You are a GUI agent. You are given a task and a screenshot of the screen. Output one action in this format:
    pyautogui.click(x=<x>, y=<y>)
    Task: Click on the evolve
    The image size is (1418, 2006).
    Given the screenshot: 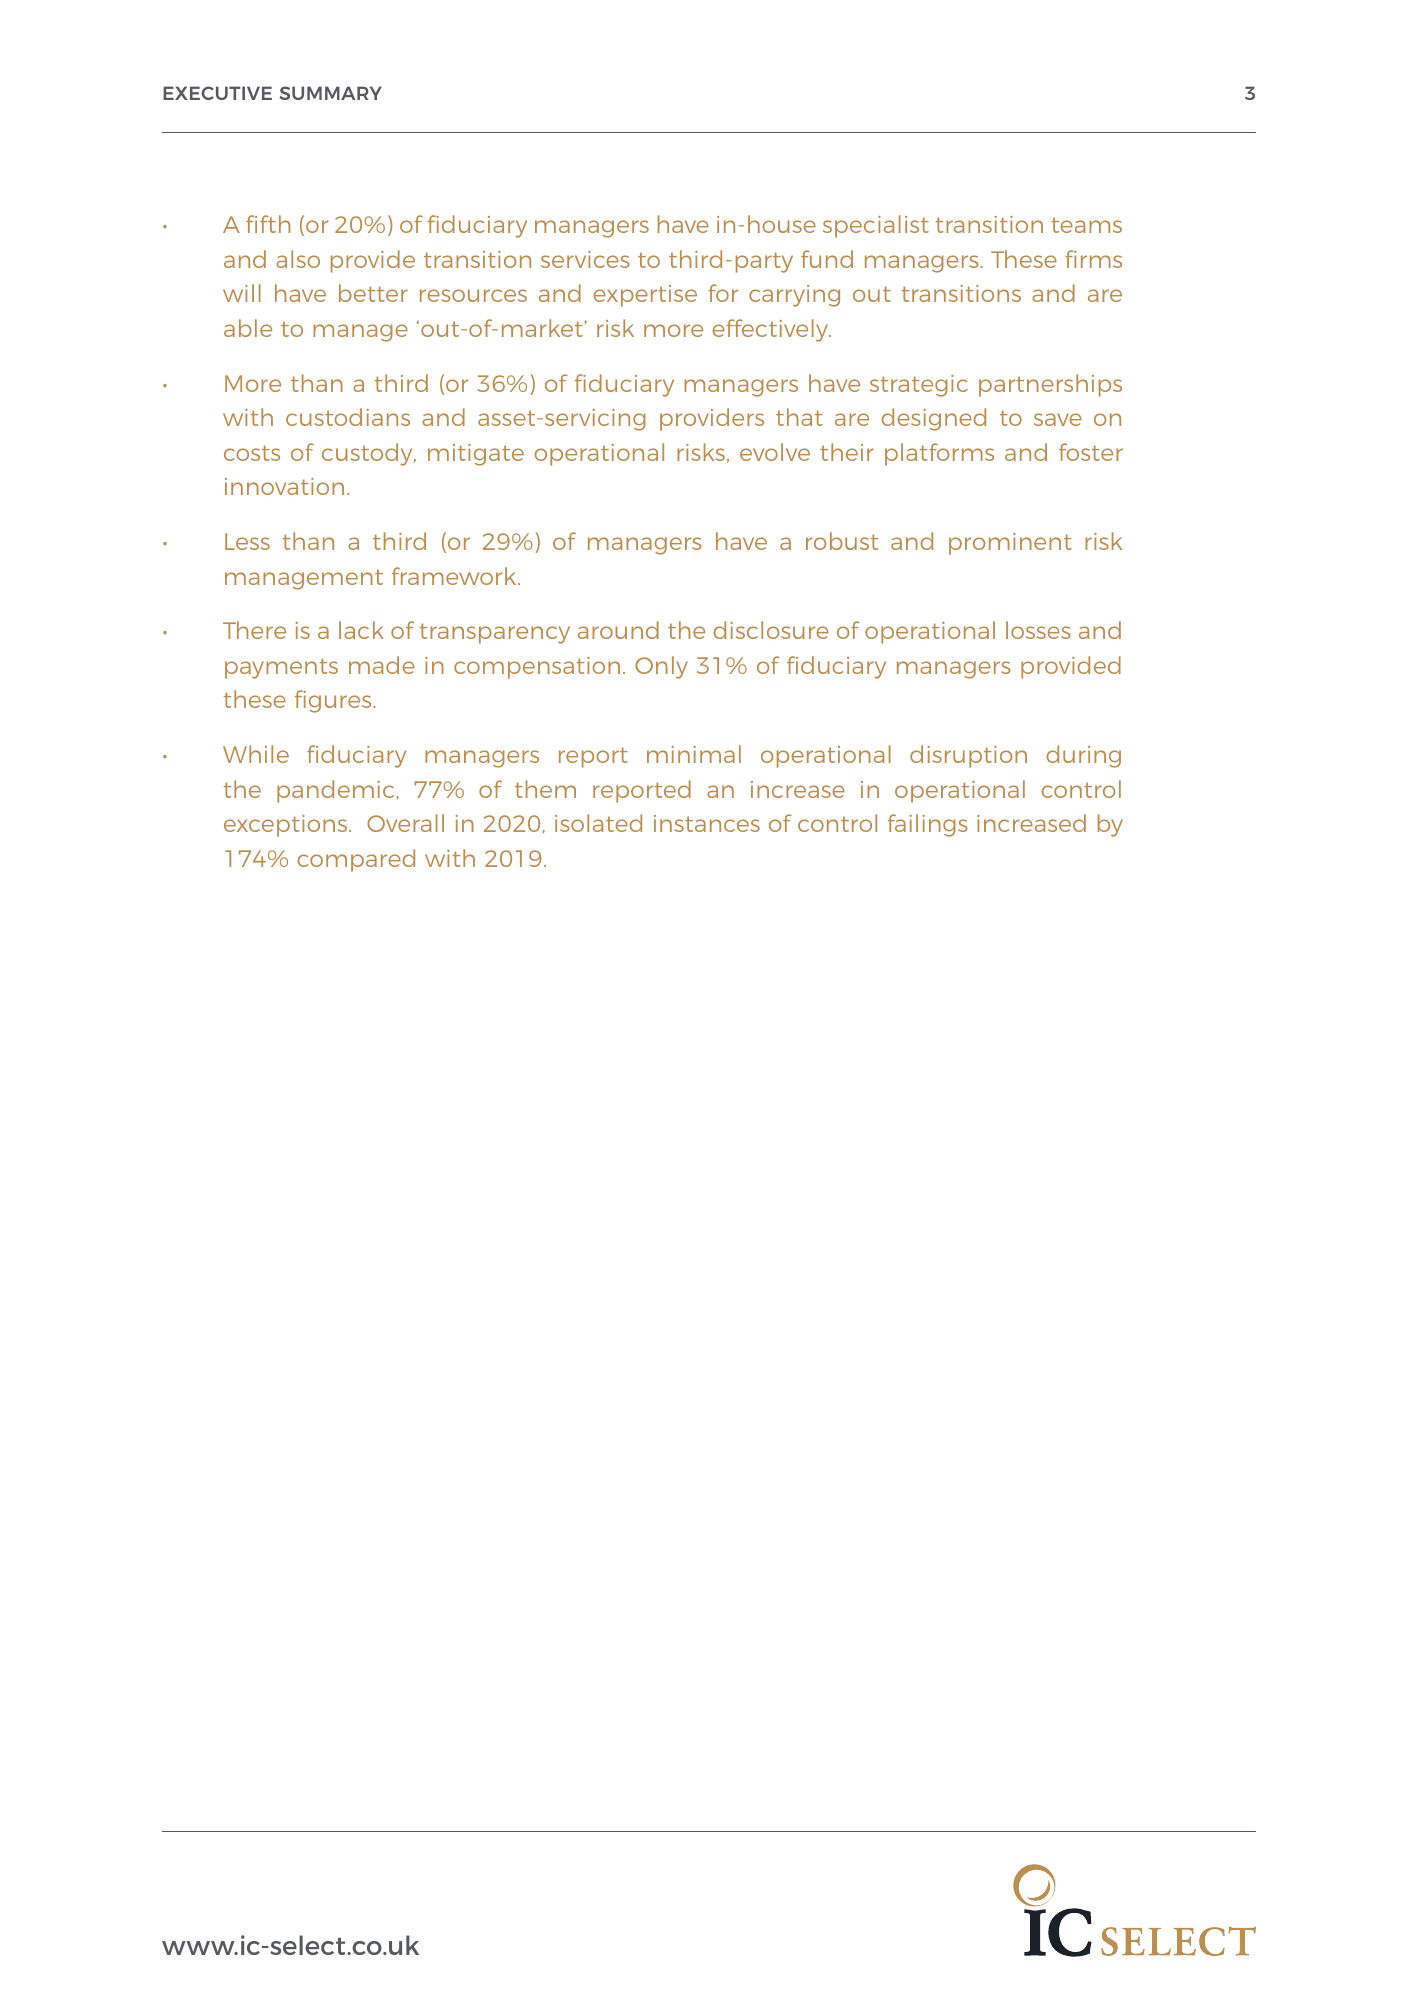 What is the action you would take?
    pyautogui.click(x=775, y=452)
